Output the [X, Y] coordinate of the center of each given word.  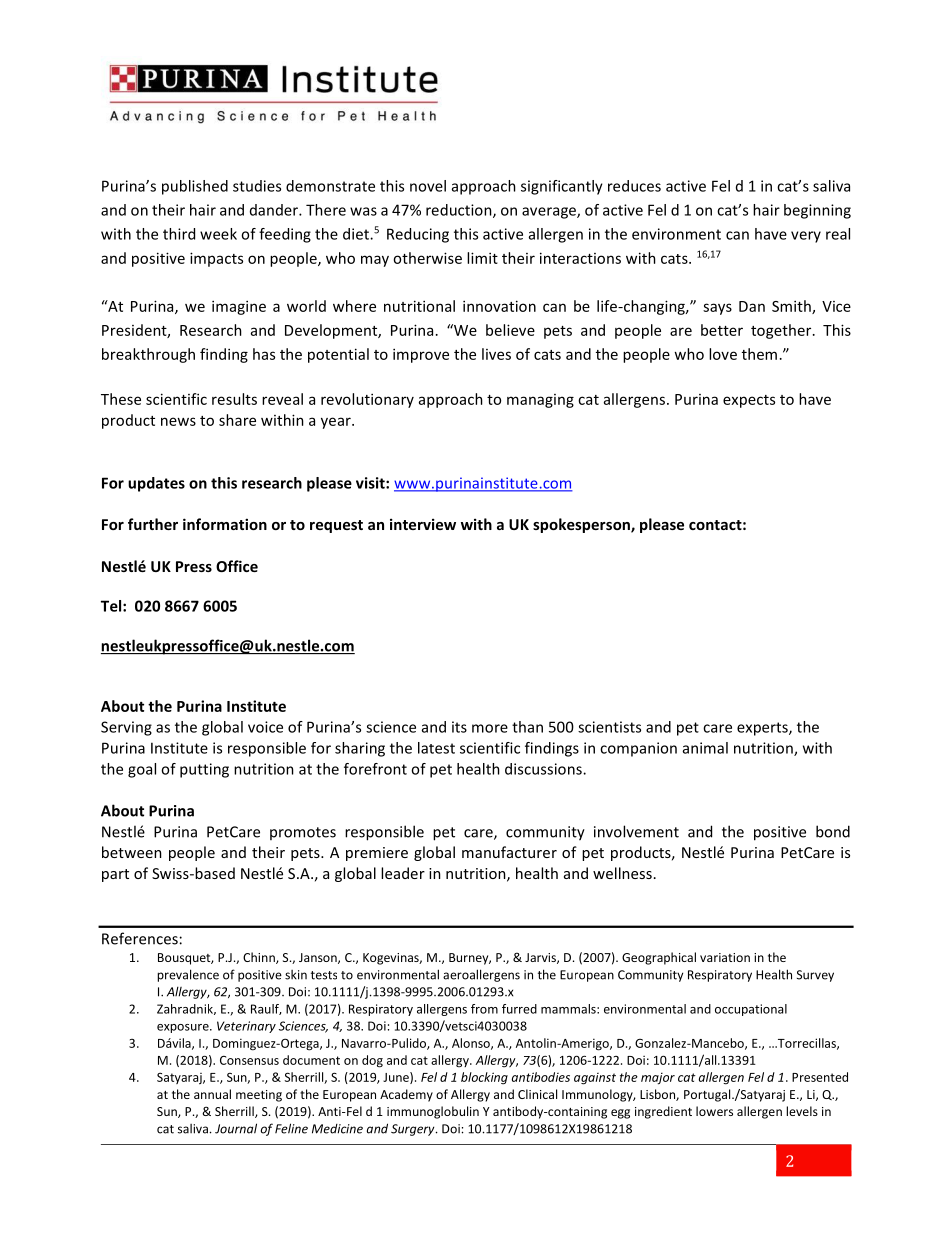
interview [423, 524]
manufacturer [509, 852]
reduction [460, 211]
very [806, 237]
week [218, 234]
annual [212, 1094]
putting [204, 770]
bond [833, 831]
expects [749, 401]
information [225, 524]
